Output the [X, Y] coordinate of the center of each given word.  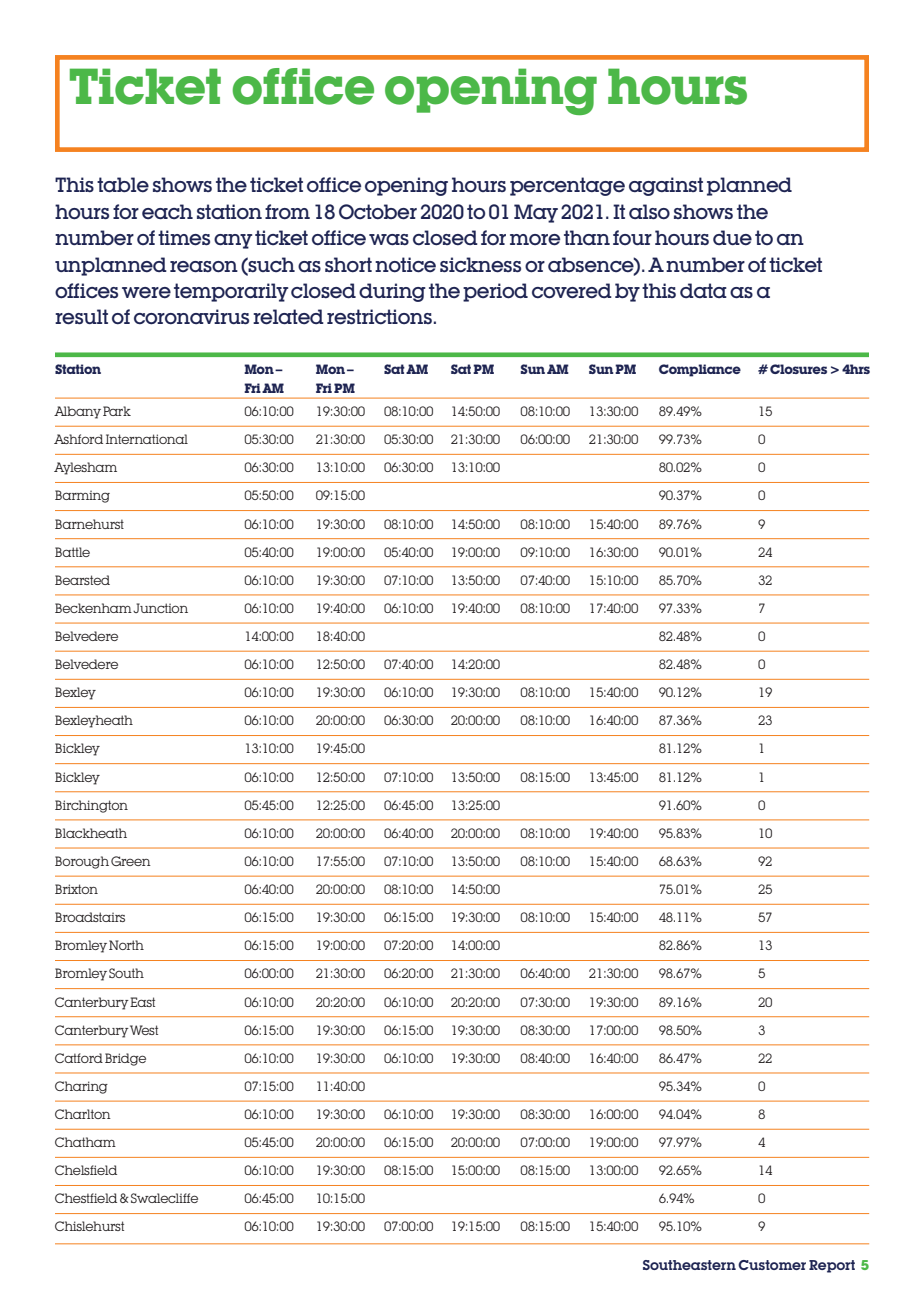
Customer [772, 1265]
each [167, 212]
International [147, 439]
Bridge [125, 1059]
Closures [798, 369]
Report [832, 1266]
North [126, 945]
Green [131, 861]
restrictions [379, 317]
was [389, 239]
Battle [72, 552]
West [144, 1030]
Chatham [85, 1142]
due [732, 238]
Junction [160, 608]
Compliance [700, 370]
